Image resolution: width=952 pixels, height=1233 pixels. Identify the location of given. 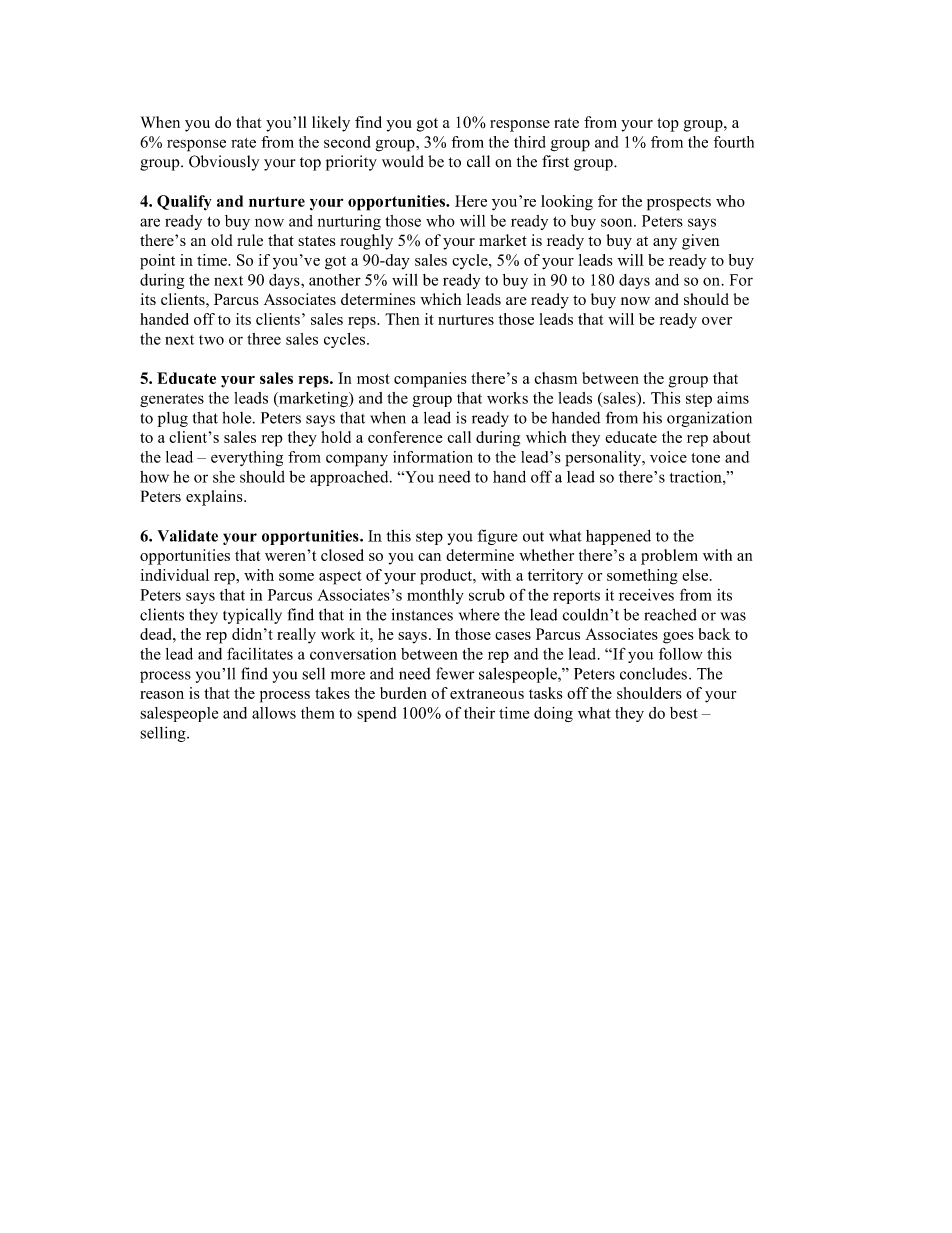
(701, 242).
